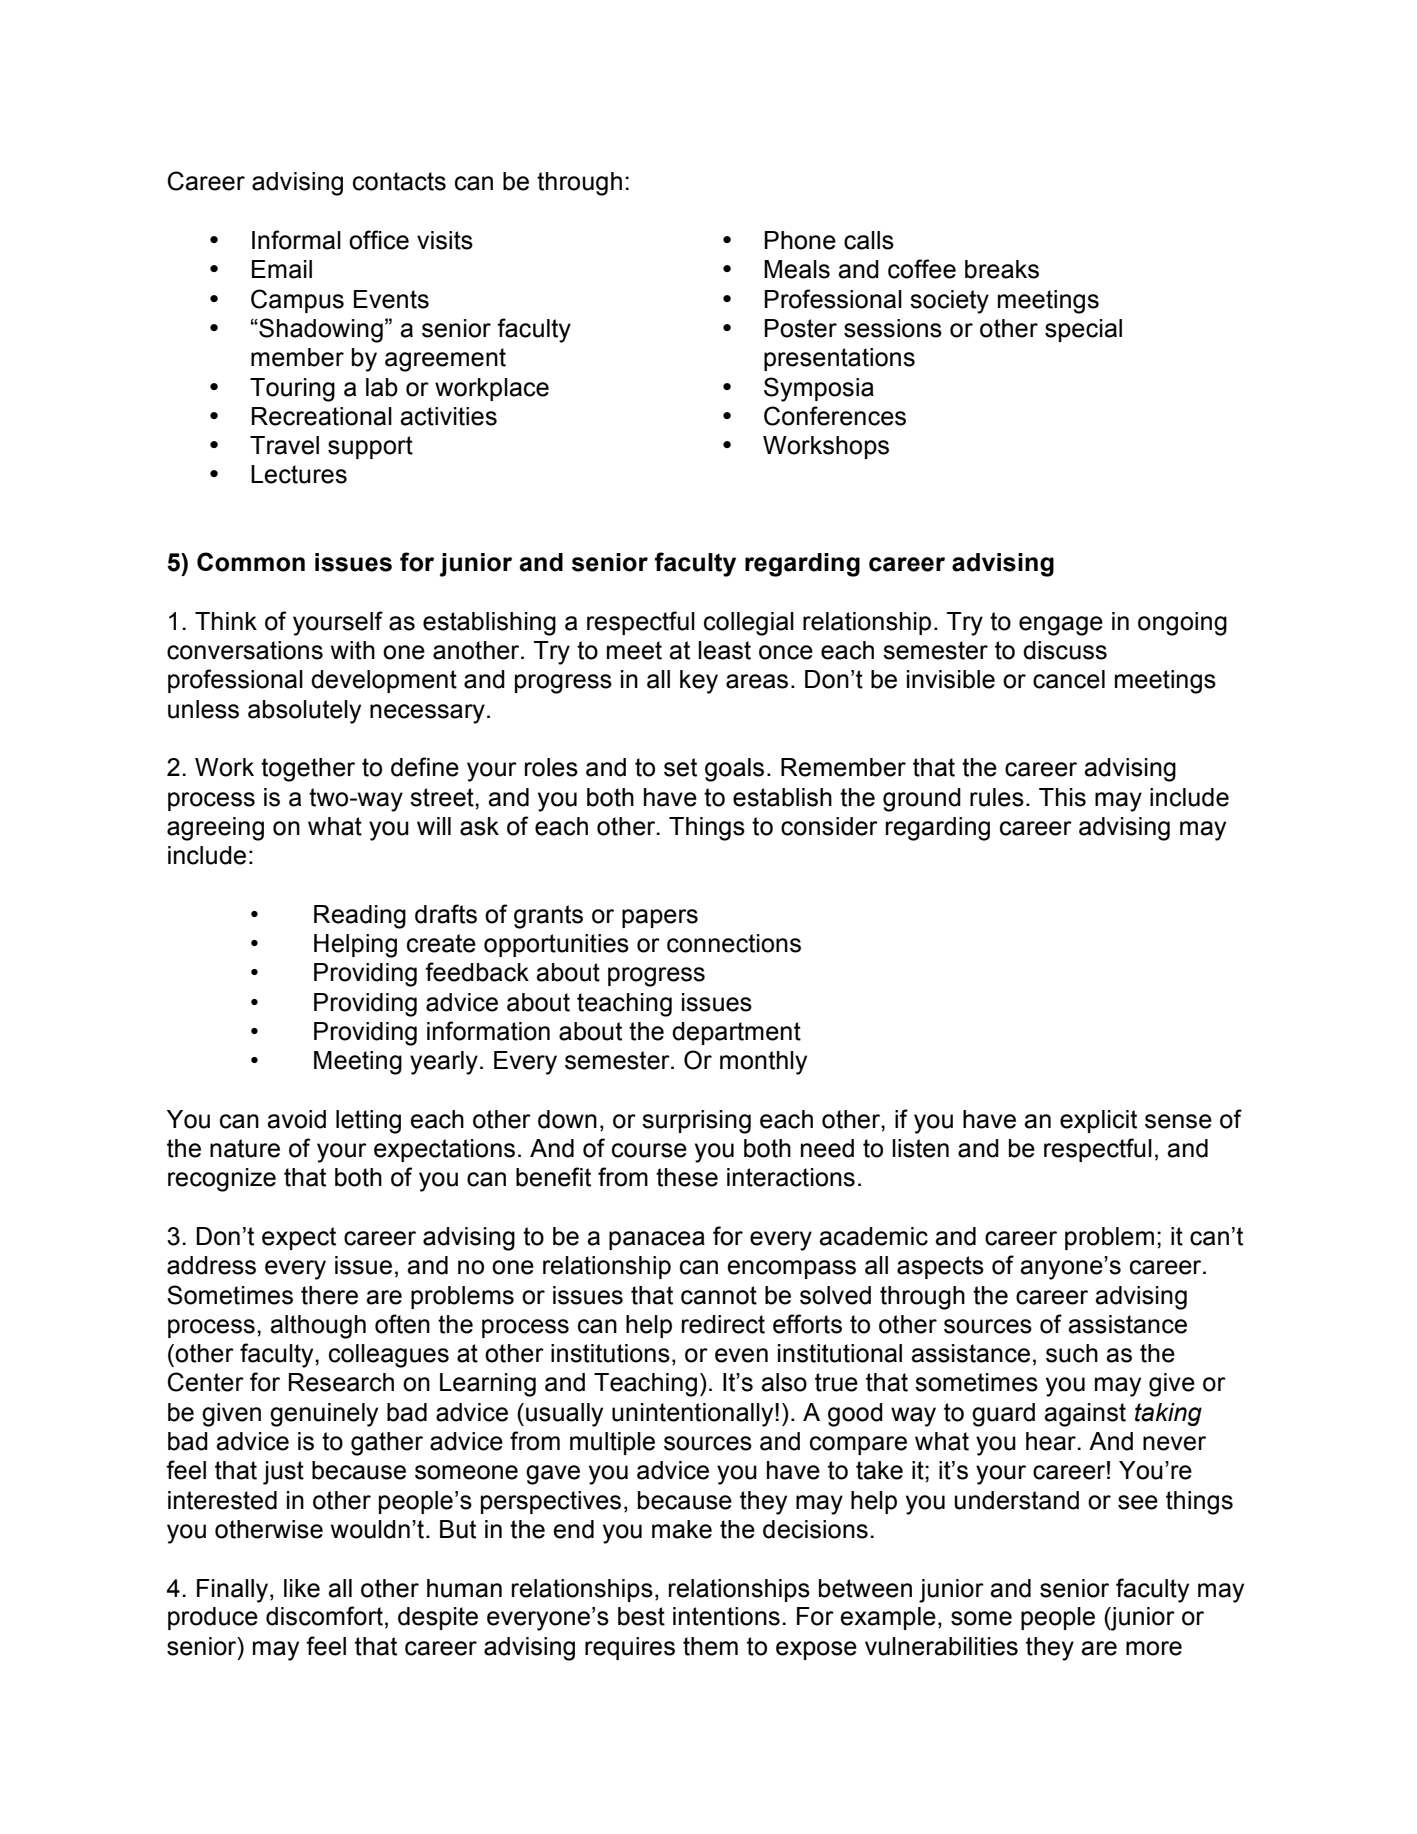 The image size is (1417, 1834). What do you see at coordinates (1002, 269) in the screenshot?
I see `breaks` at bounding box center [1002, 269].
